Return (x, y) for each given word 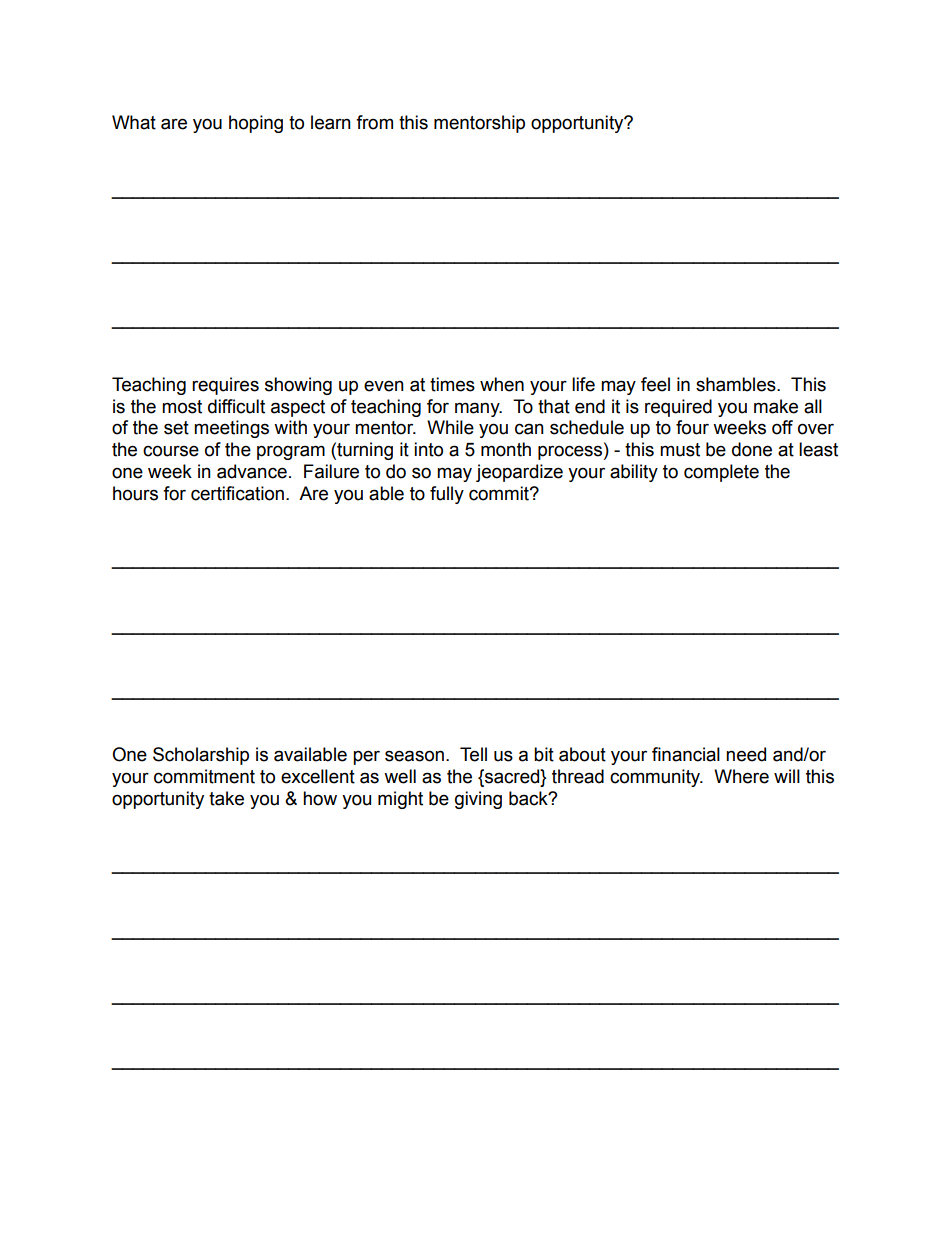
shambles (737, 384)
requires (225, 386)
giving (478, 800)
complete (721, 473)
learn (331, 122)
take (226, 798)
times (452, 384)
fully (447, 495)
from (374, 122)
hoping (256, 124)
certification (237, 493)
